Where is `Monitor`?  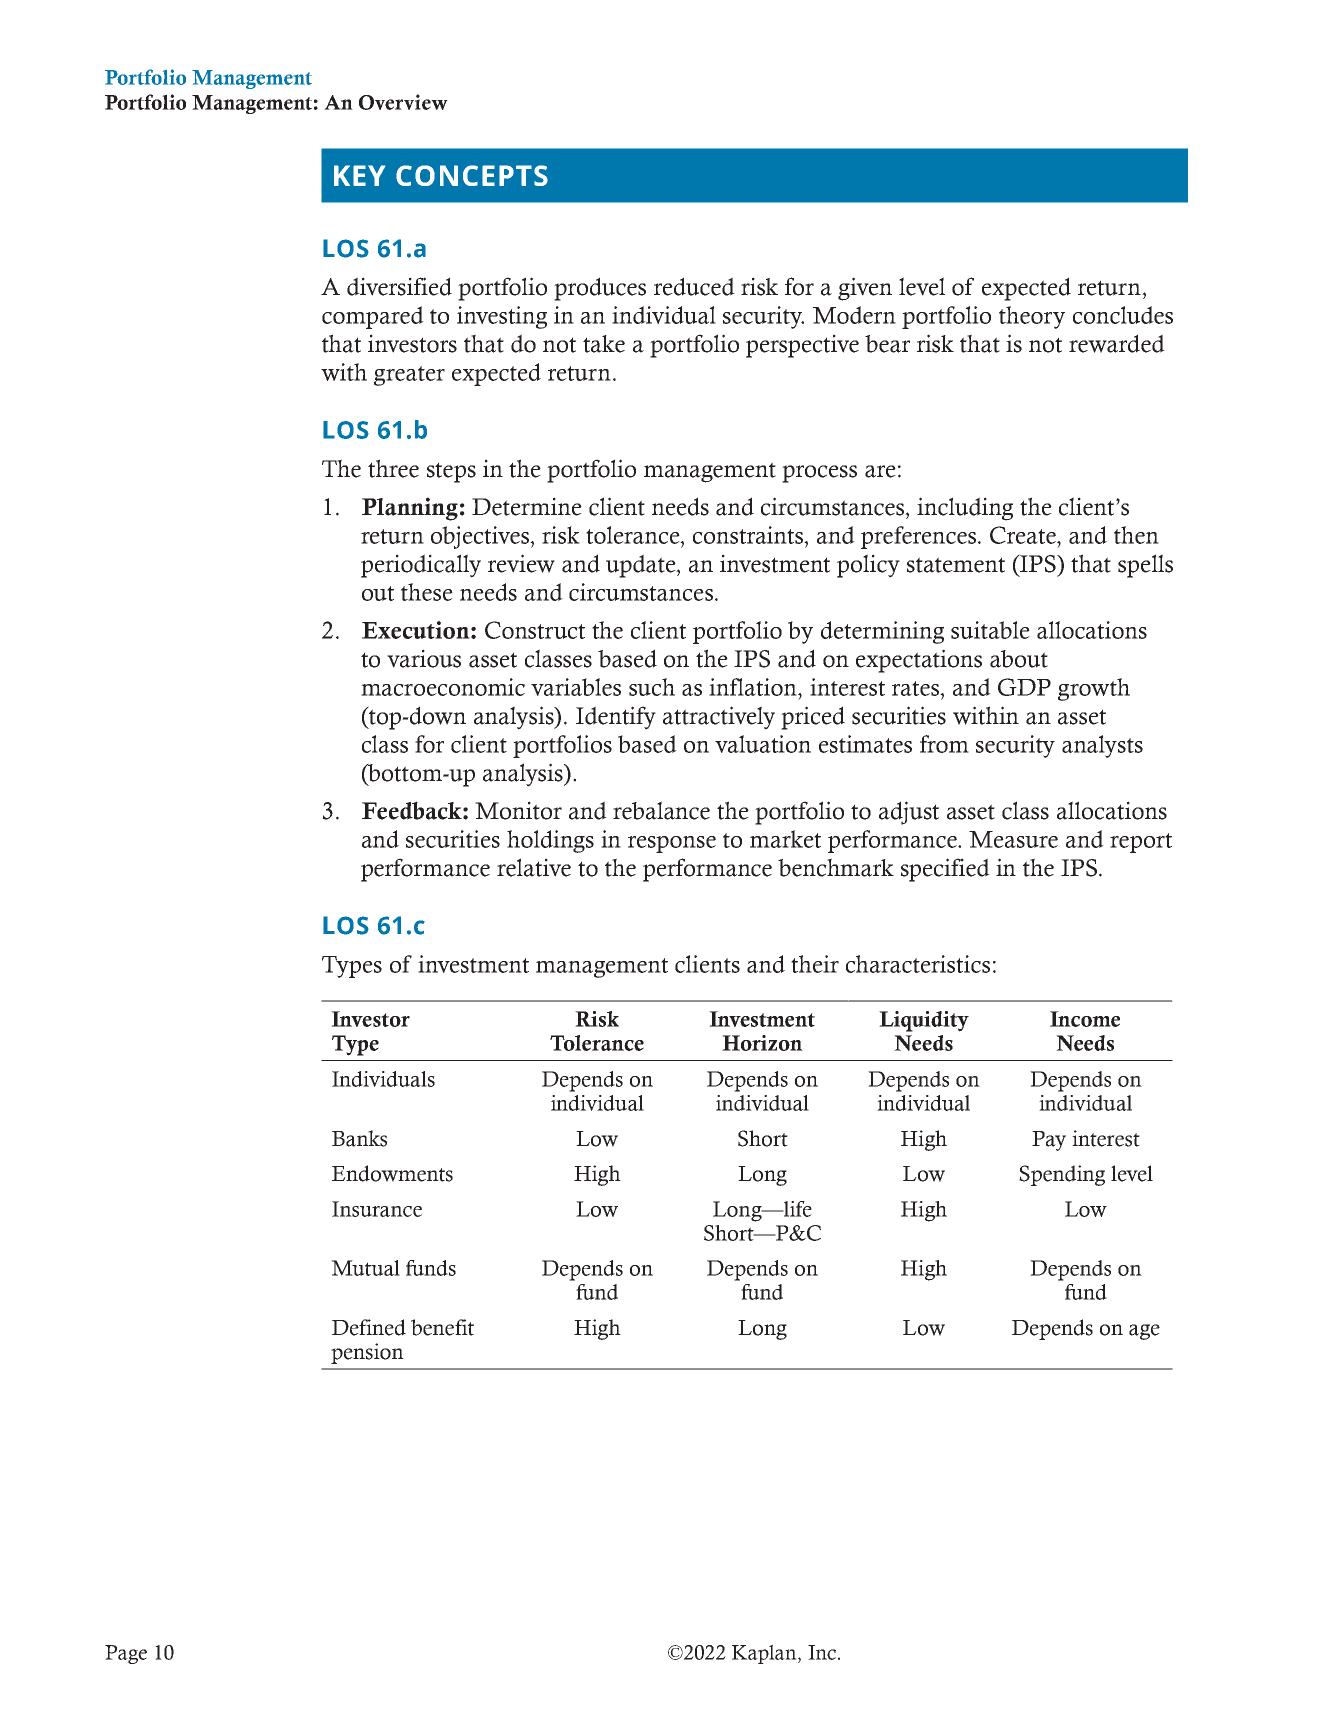
Monitor is located at coordinates (518, 810).
